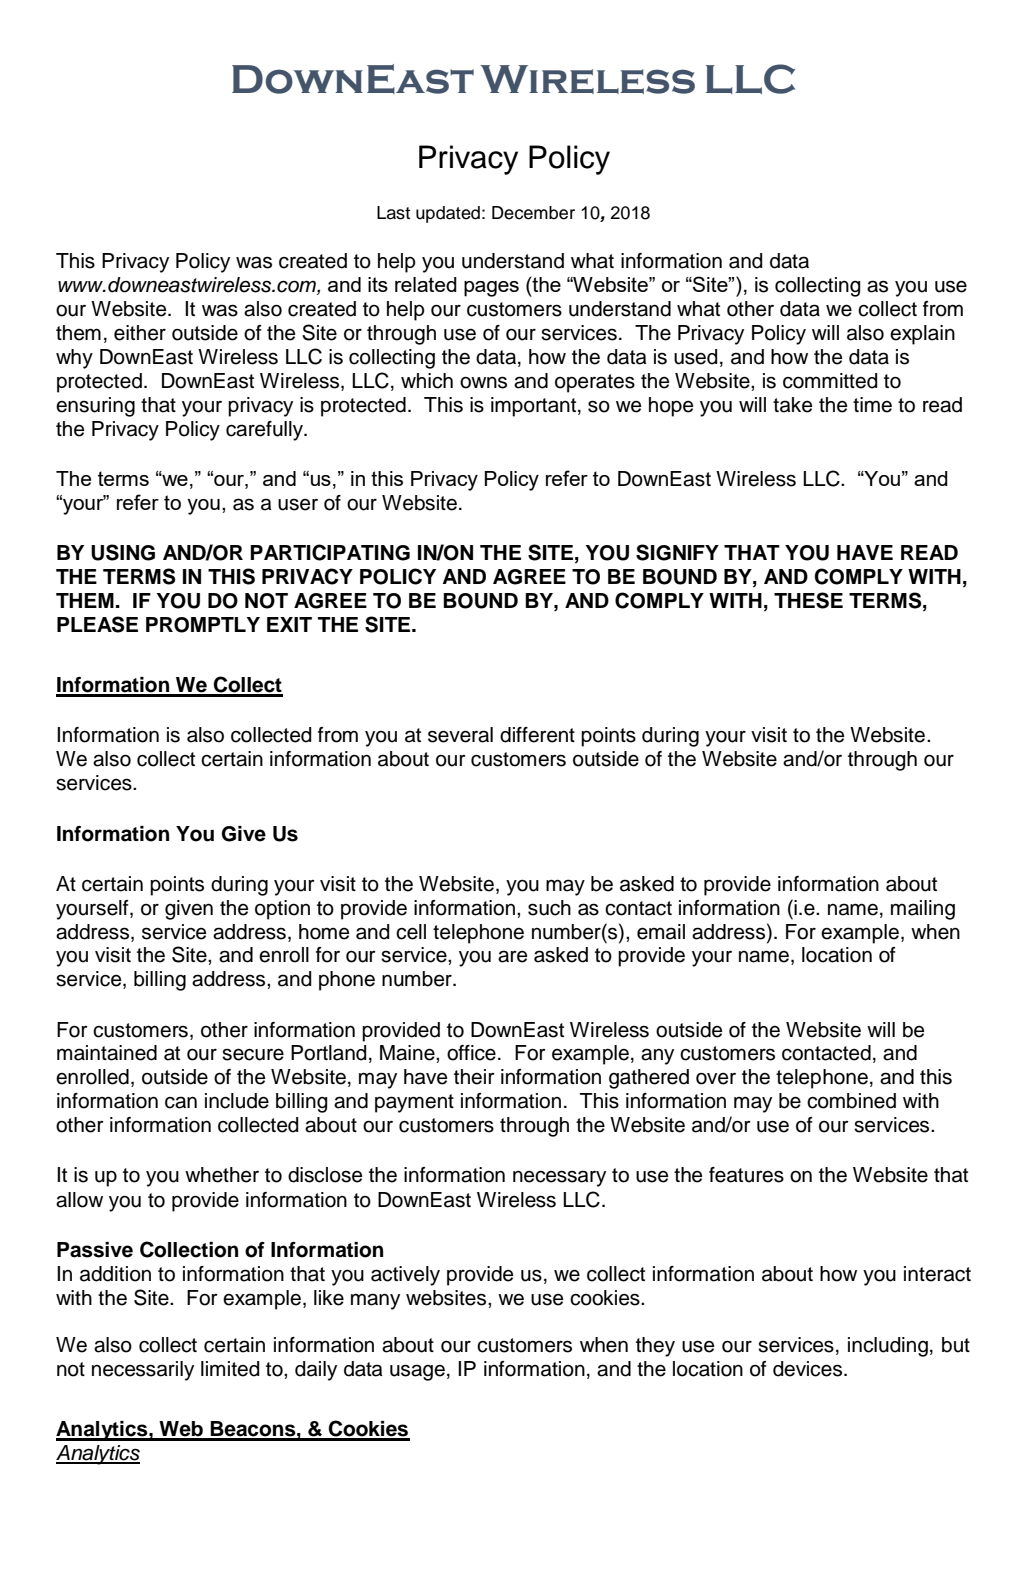 The image size is (1027, 1588). Describe the element at coordinates (417, 1372) in the image. I see `usage` at that location.
